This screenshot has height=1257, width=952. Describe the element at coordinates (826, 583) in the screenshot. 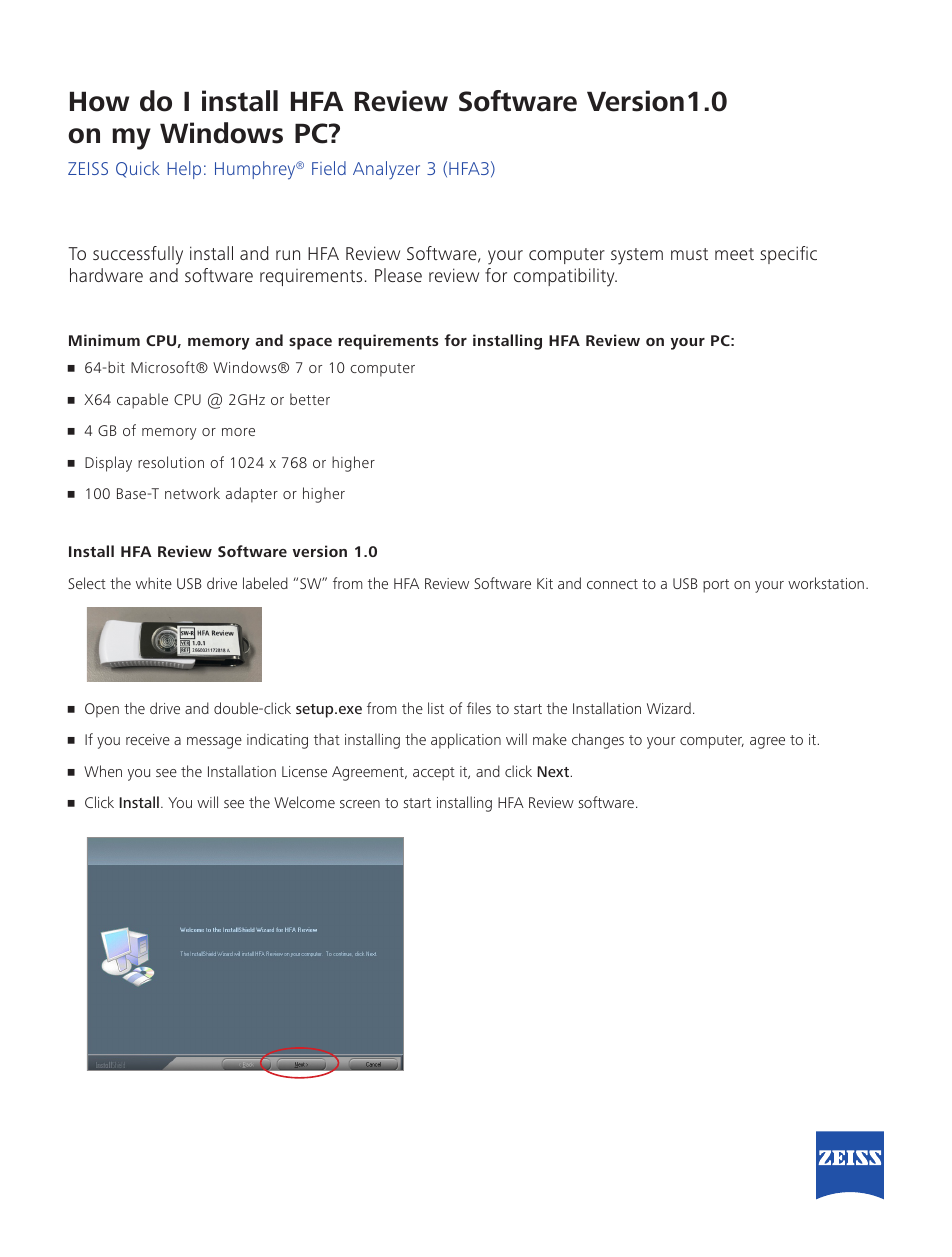

I see `workstation` at that location.
